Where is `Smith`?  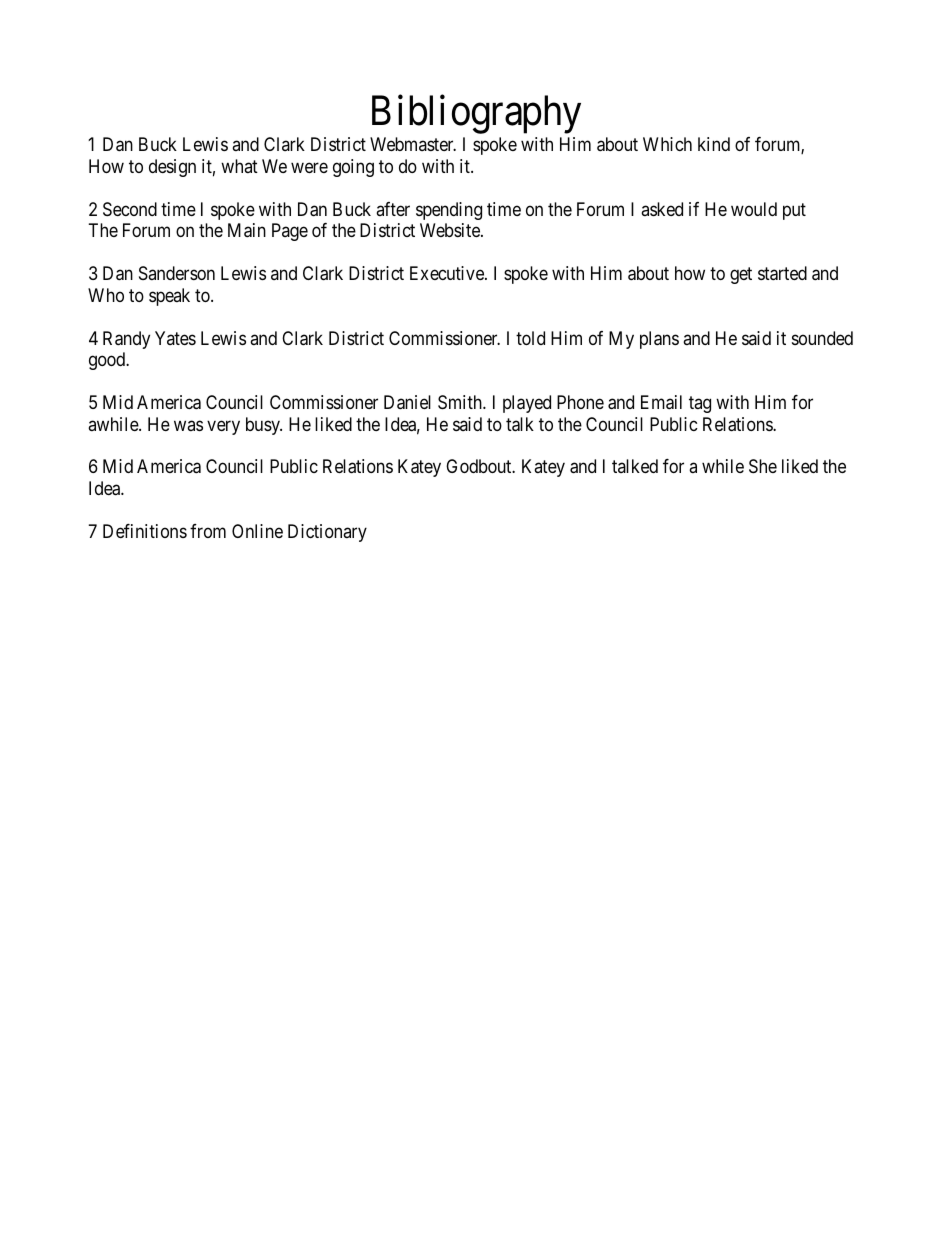
Smith is located at coordinates (461, 402).
